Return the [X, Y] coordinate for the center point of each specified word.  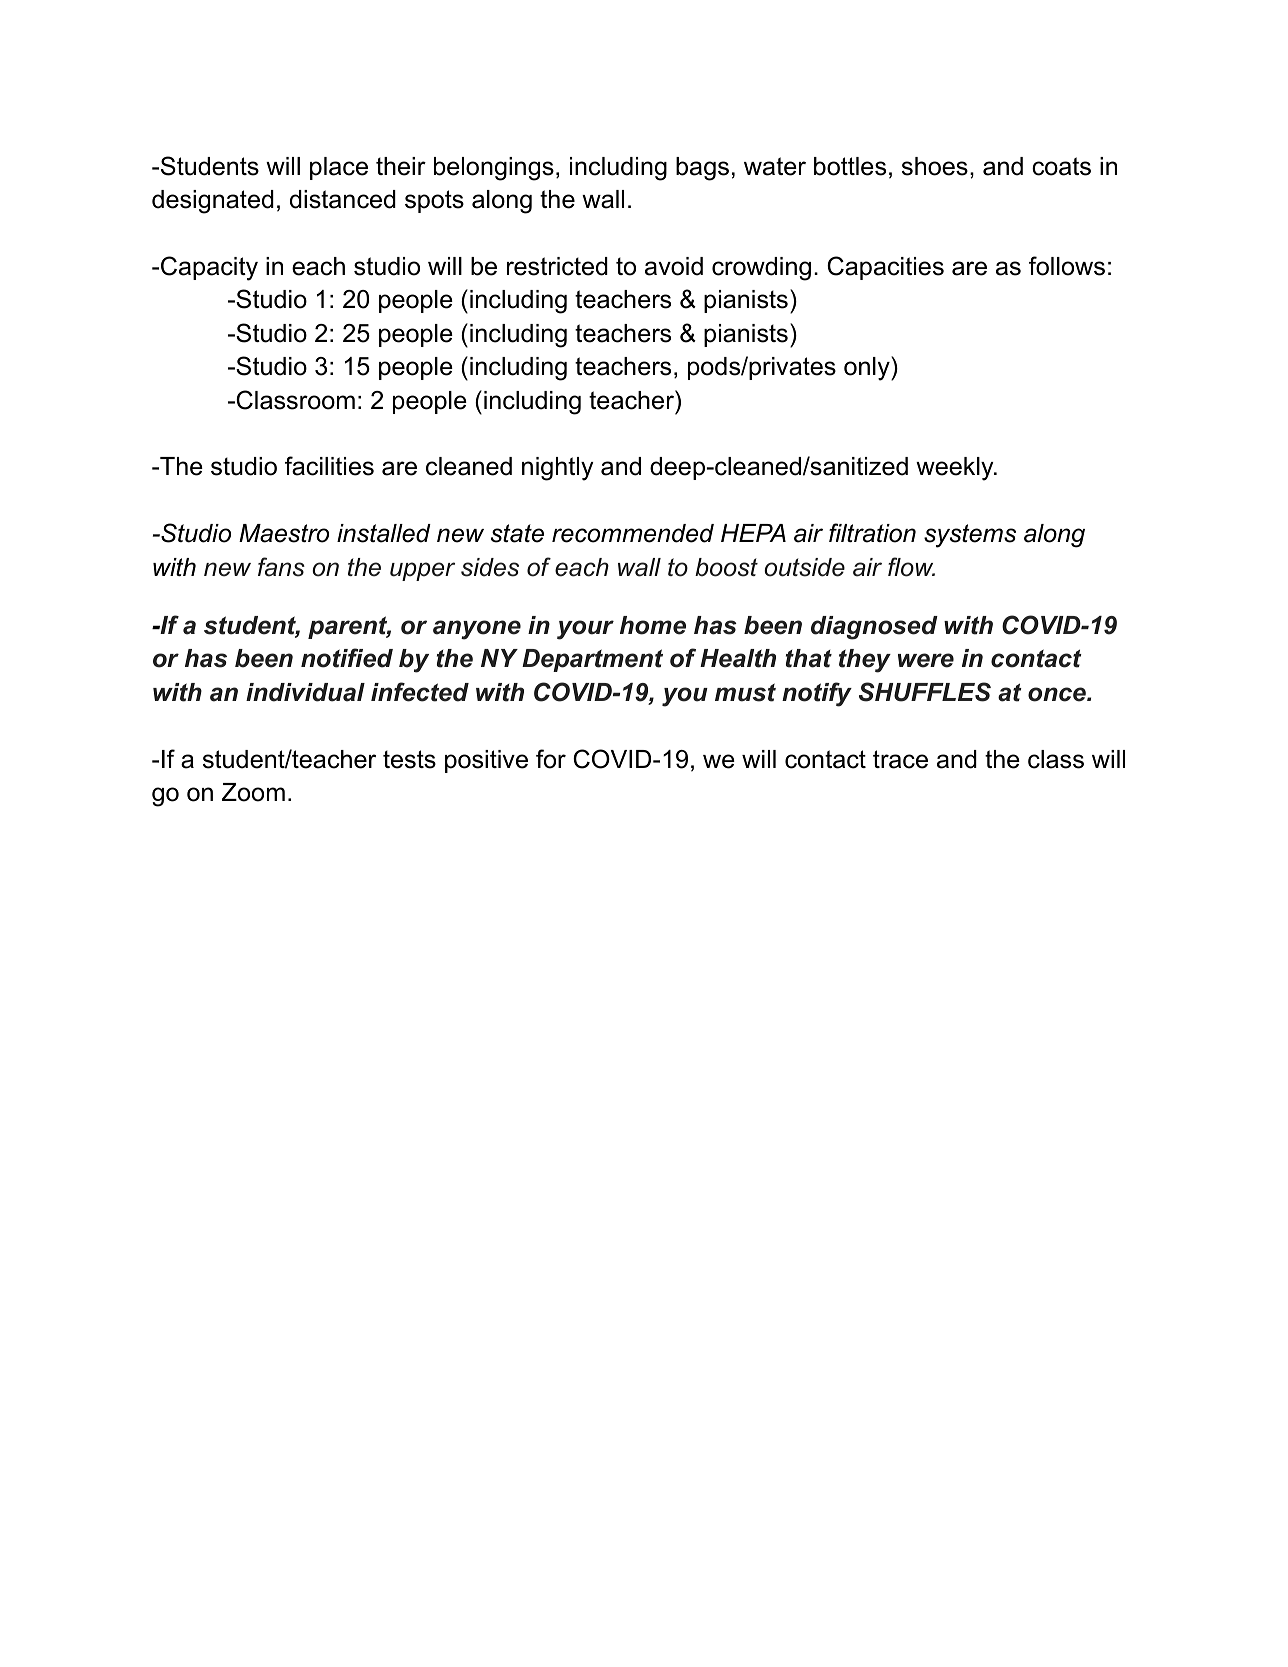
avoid [674, 266]
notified [347, 658]
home [653, 625]
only [868, 368]
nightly [557, 469]
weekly [956, 469]
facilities [329, 466]
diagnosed [874, 628]
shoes [935, 166]
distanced [343, 199]
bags [702, 169]
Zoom [253, 792]
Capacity [209, 268]
